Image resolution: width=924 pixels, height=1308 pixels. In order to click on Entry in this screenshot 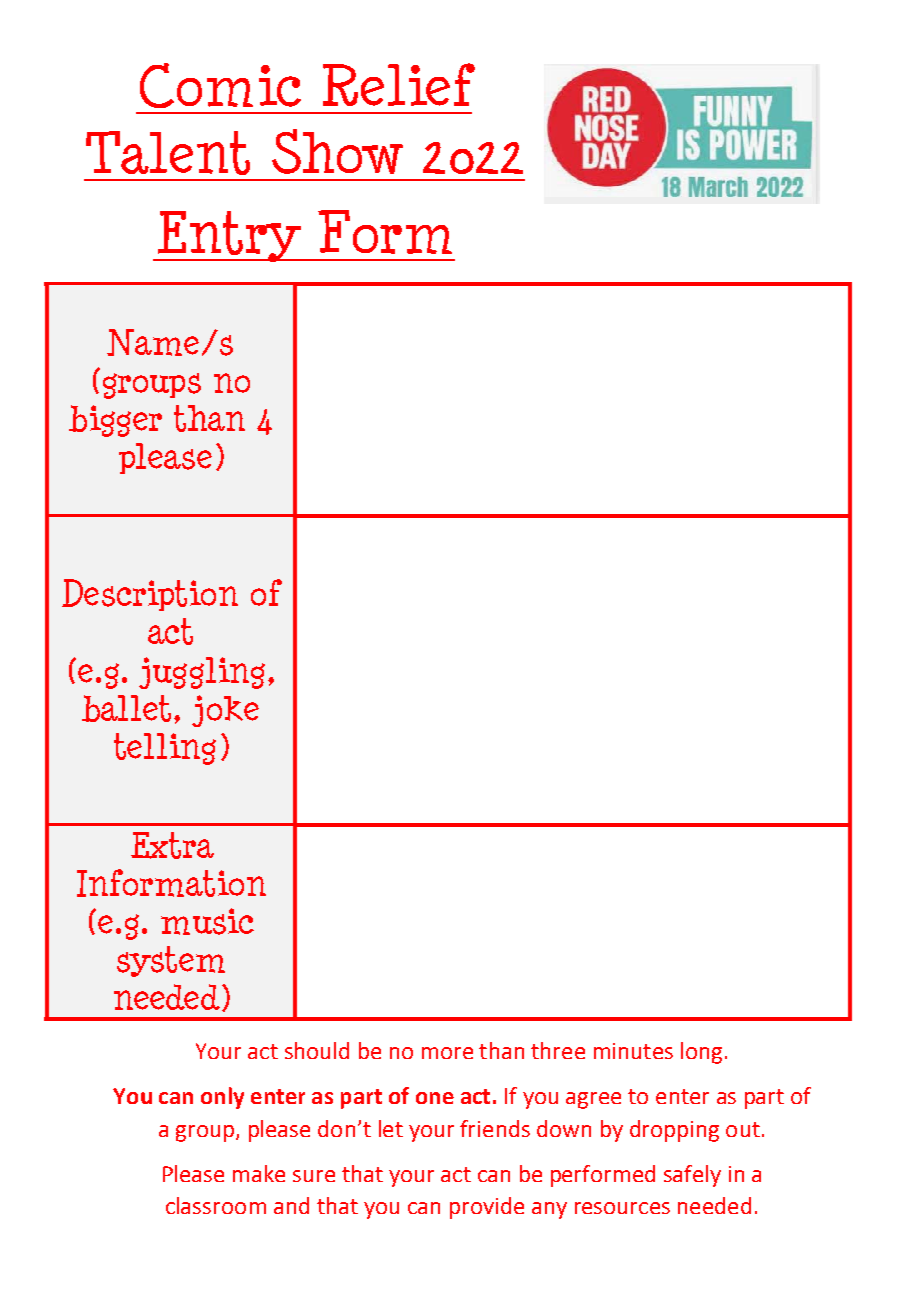, I will do `click(229, 236)`.
